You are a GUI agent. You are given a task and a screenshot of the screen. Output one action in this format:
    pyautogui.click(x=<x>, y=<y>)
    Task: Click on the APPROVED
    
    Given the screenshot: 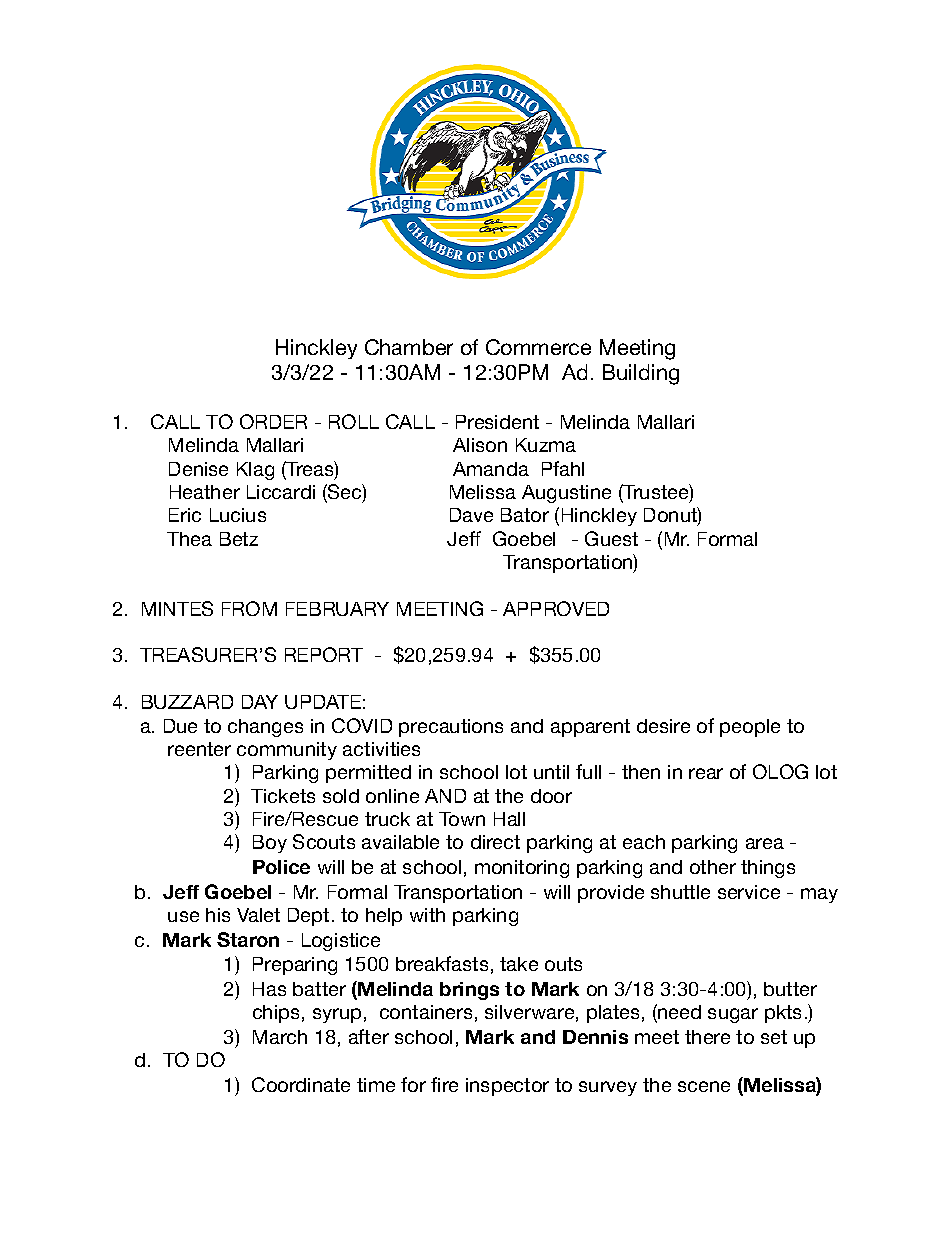 What is the action you would take?
    pyautogui.click(x=556, y=608)
